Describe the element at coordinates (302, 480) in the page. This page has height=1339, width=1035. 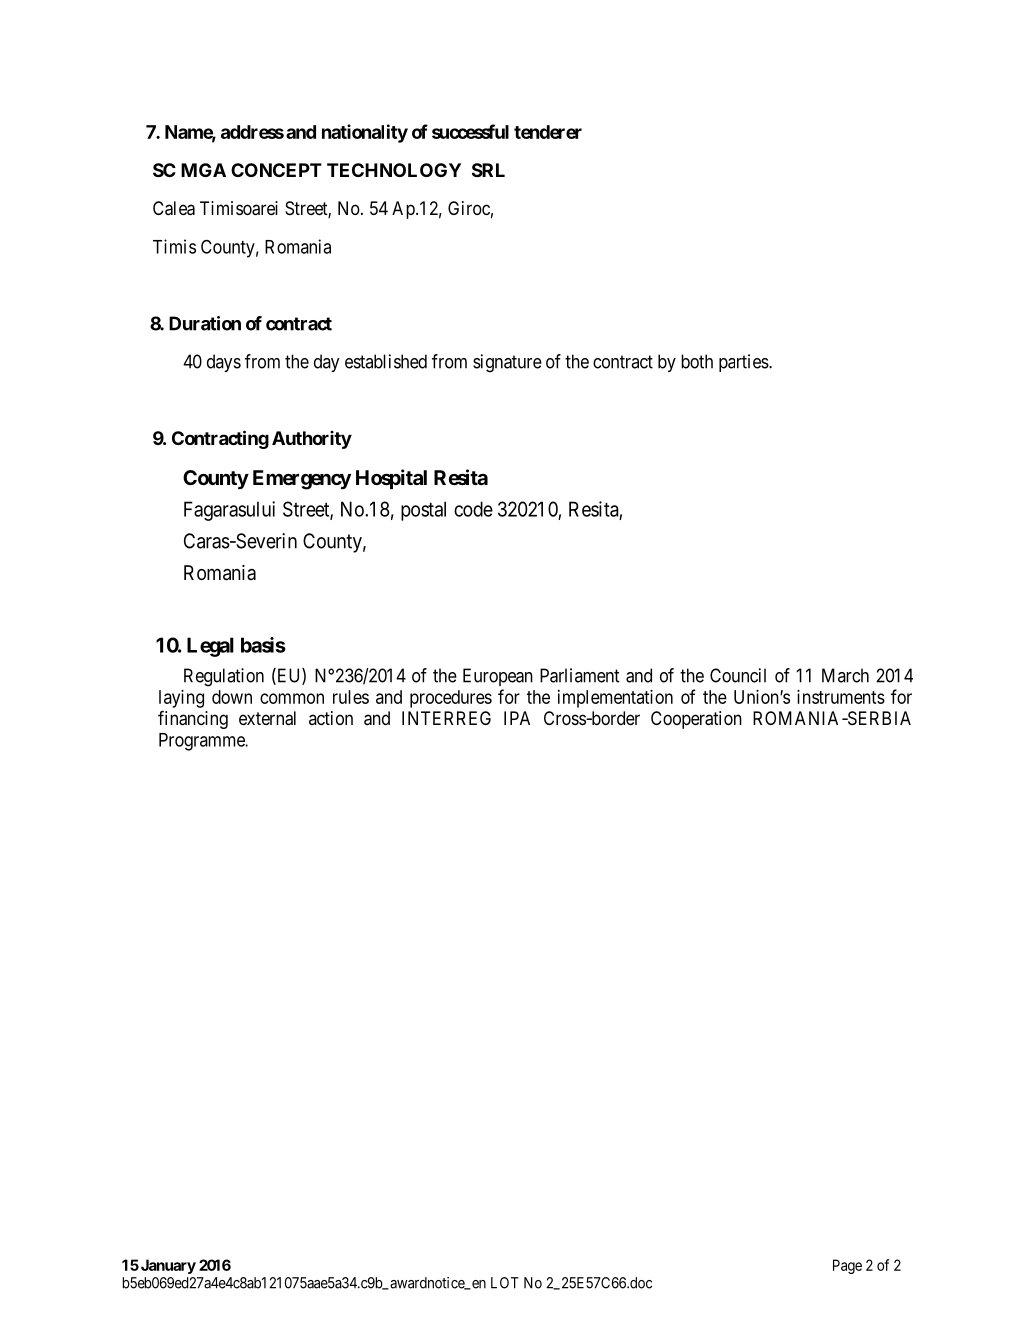
I see `Emergency` at that location.
